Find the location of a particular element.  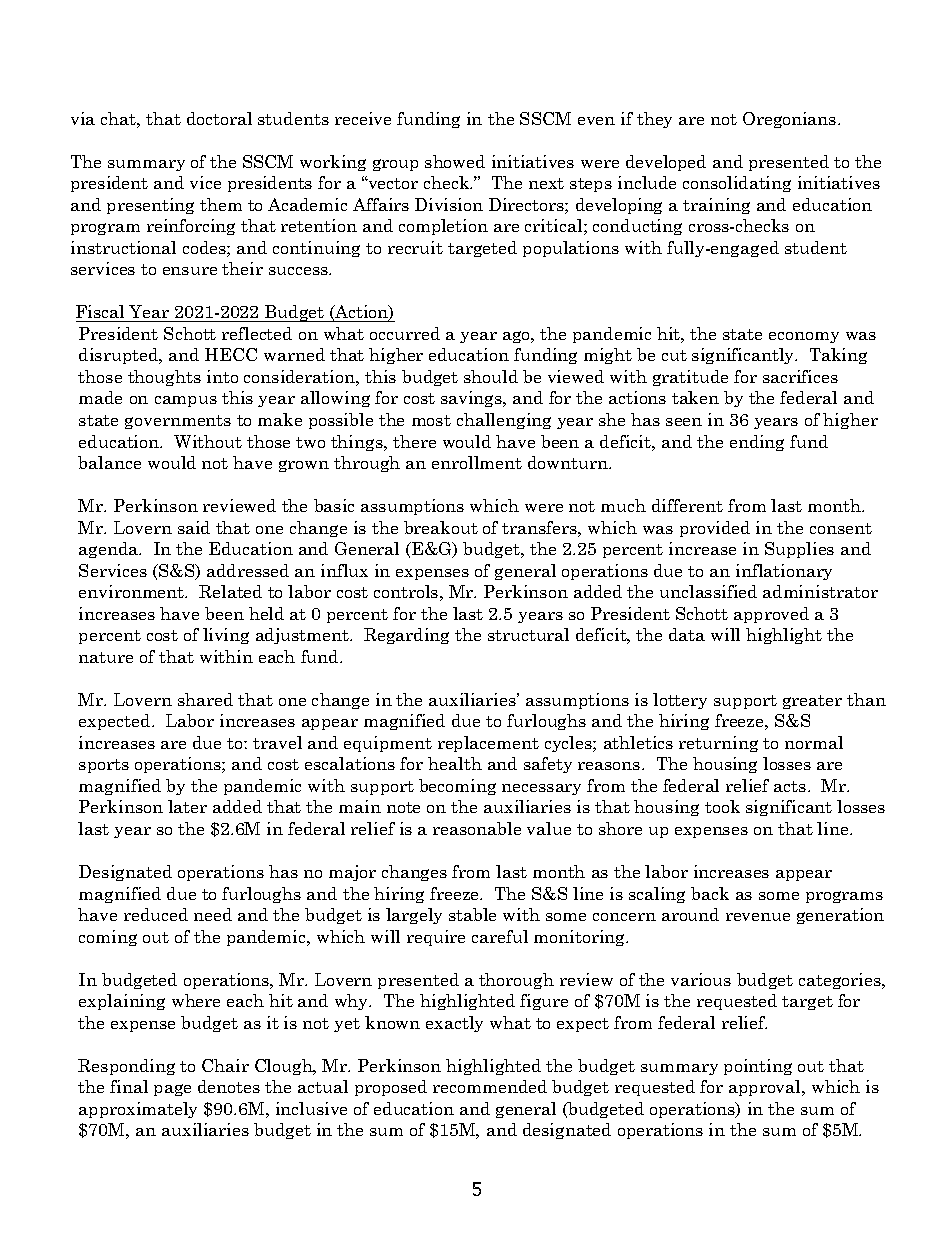

structural is located at coordinates (528, 634).
